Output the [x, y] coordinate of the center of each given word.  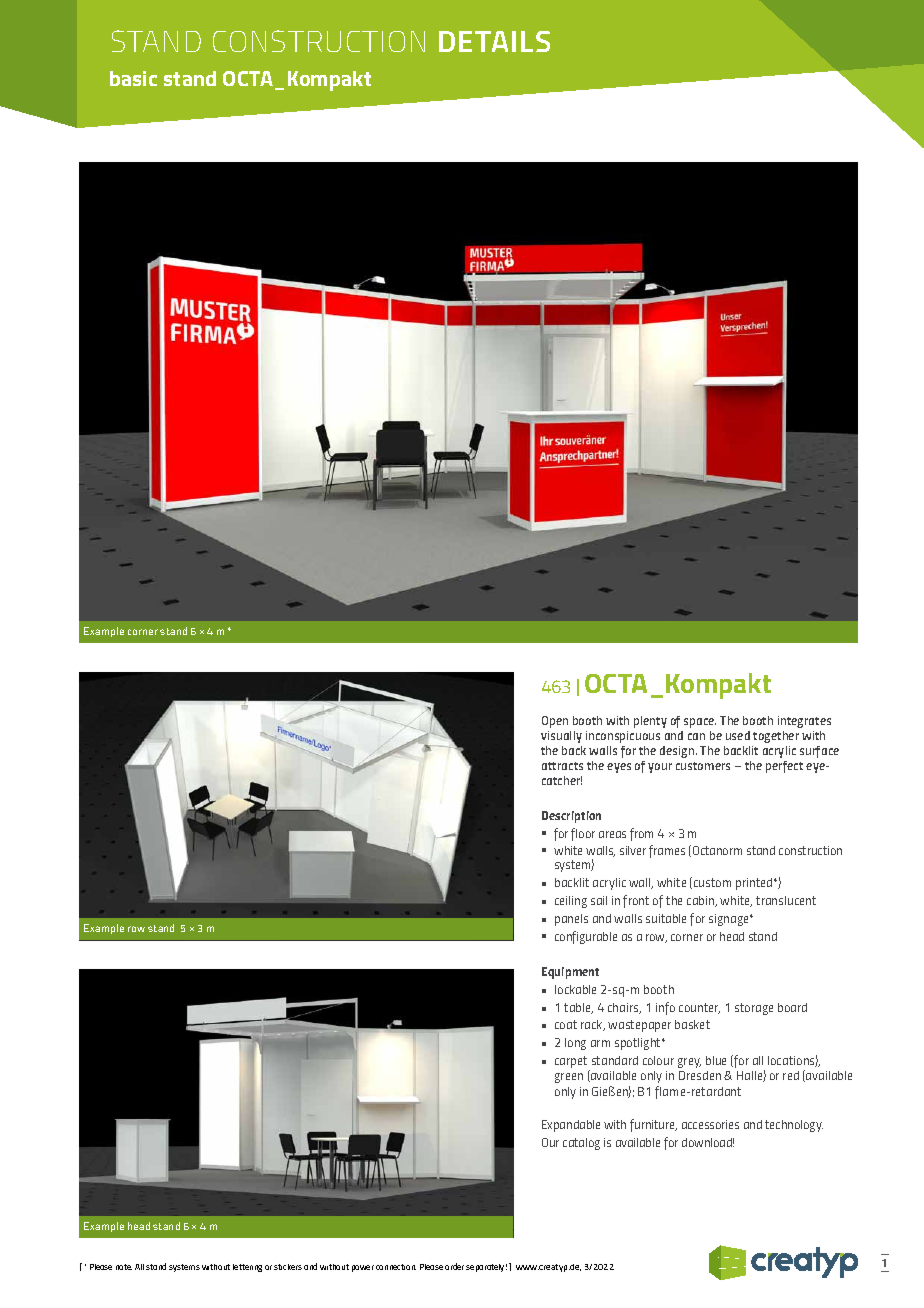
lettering [247, 1268]
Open [555, 722]
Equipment [570, 973]
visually [561, 737]
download [708, 1142]
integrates [804, 722]
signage [730, 920]
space [700, 723]
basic [133, 78]
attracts [562, 766]
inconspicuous [623, 737]
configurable [586, 937]
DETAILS [494, 41]
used [738, 735]
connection [396, 1267]
